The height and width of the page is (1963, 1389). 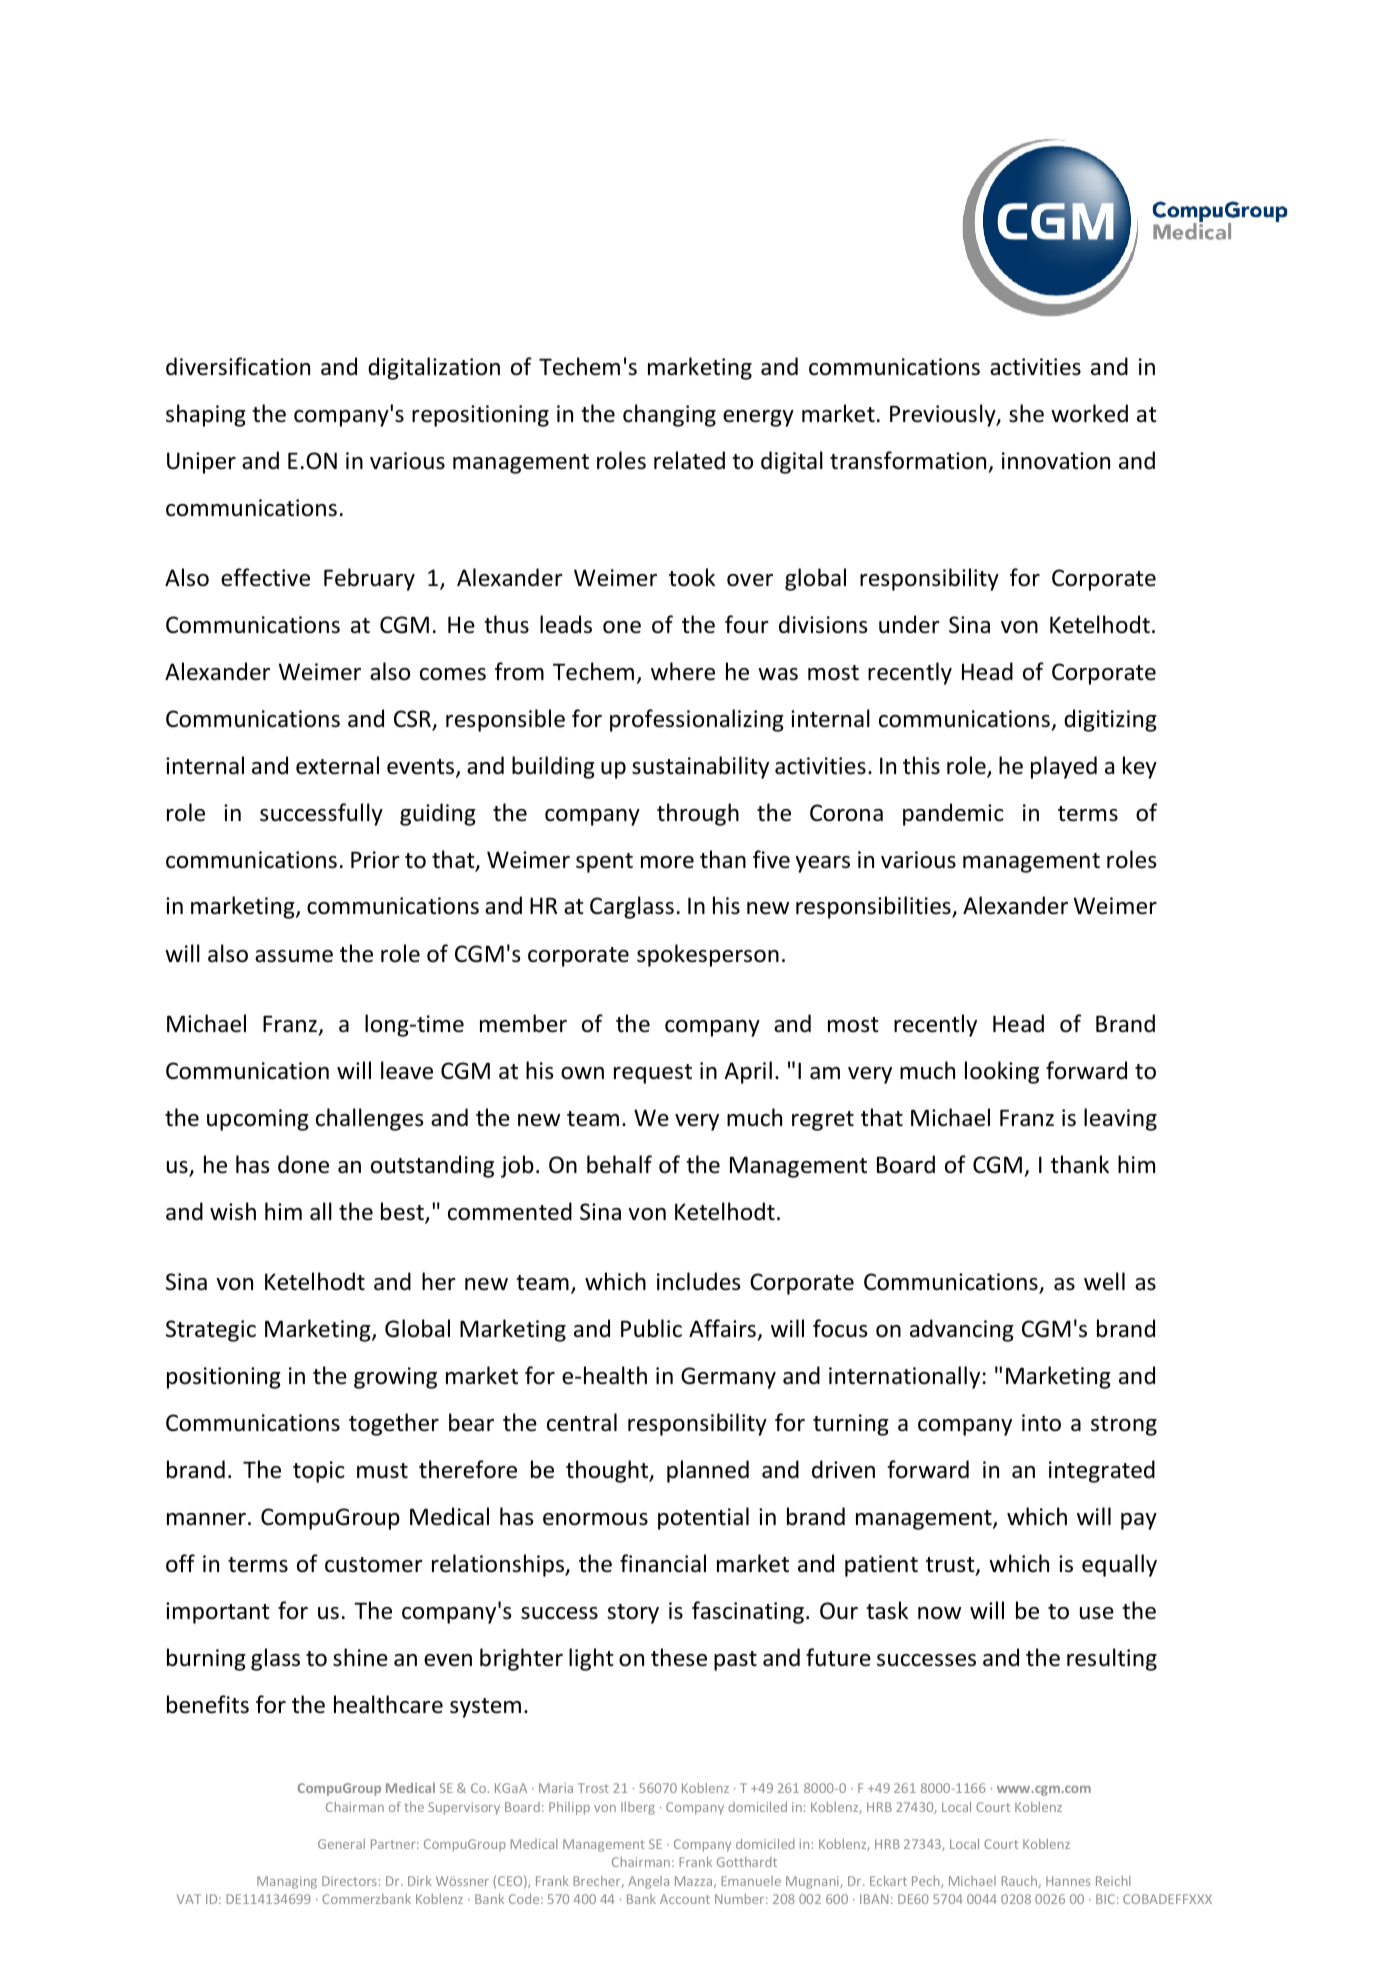 I want to click on changing, so click(x=669, y=415).
